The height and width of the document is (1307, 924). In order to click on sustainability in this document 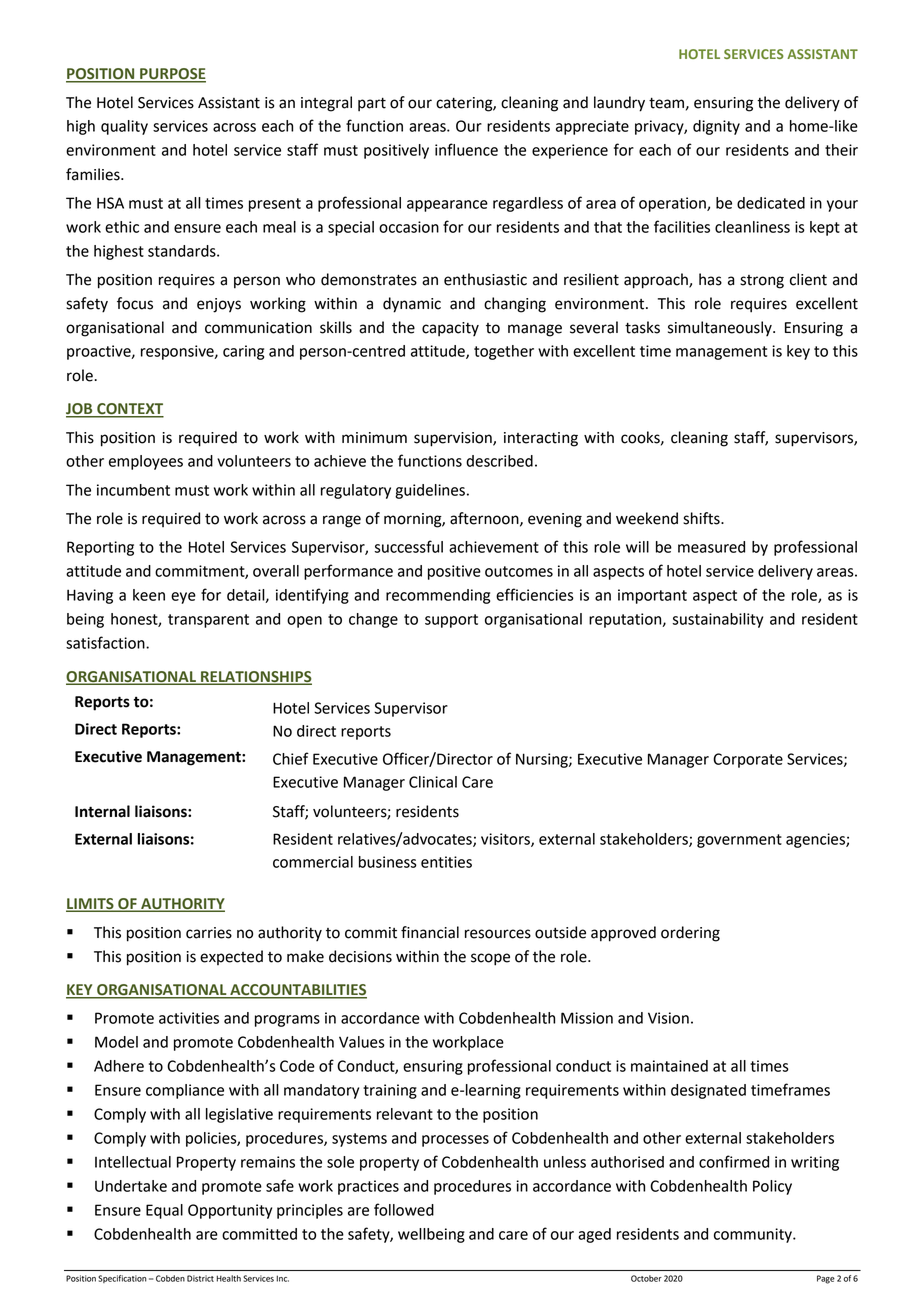, I will do `click(717, 620)`.
